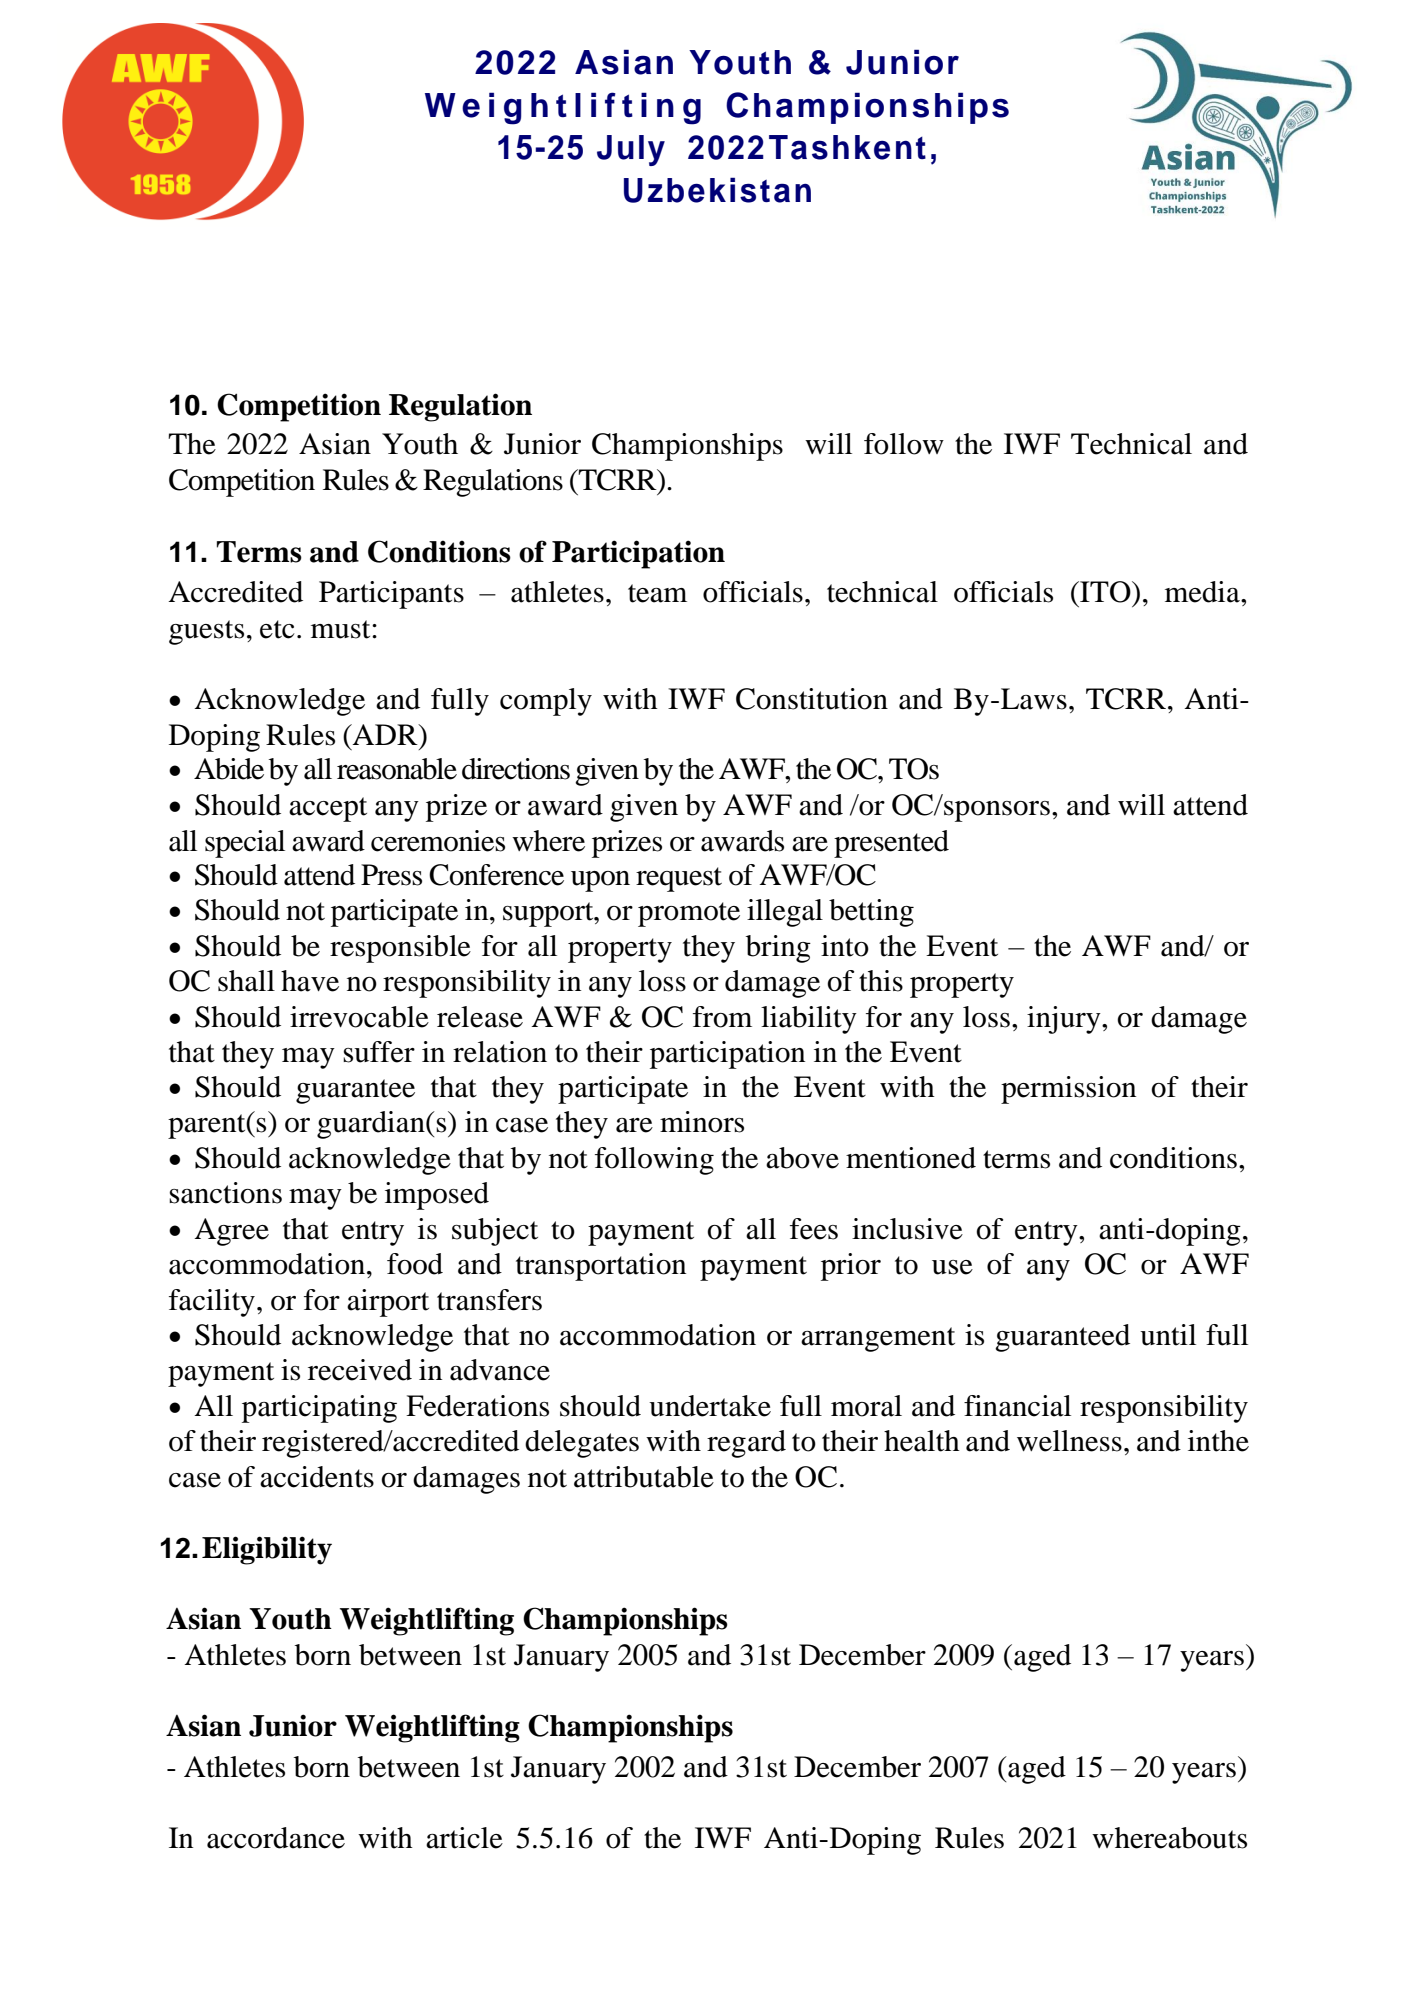 The width and height of the document is (1417, 2004). What do you see at coordinates (276, 1838) in the document?
I see `accordance` at bounding box center [276, 1838].
